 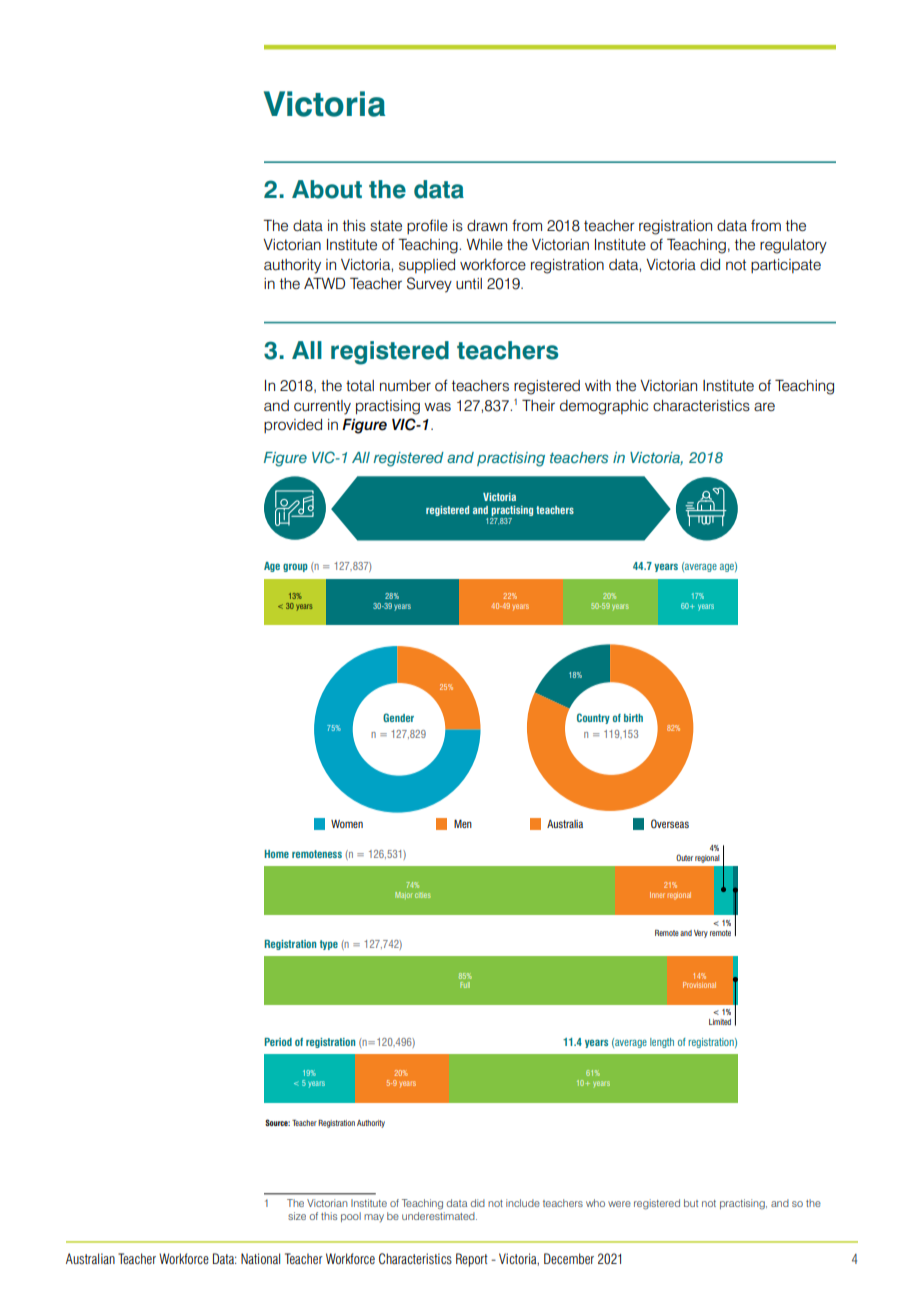 I want to click on About, so click(x=327, y=189).
